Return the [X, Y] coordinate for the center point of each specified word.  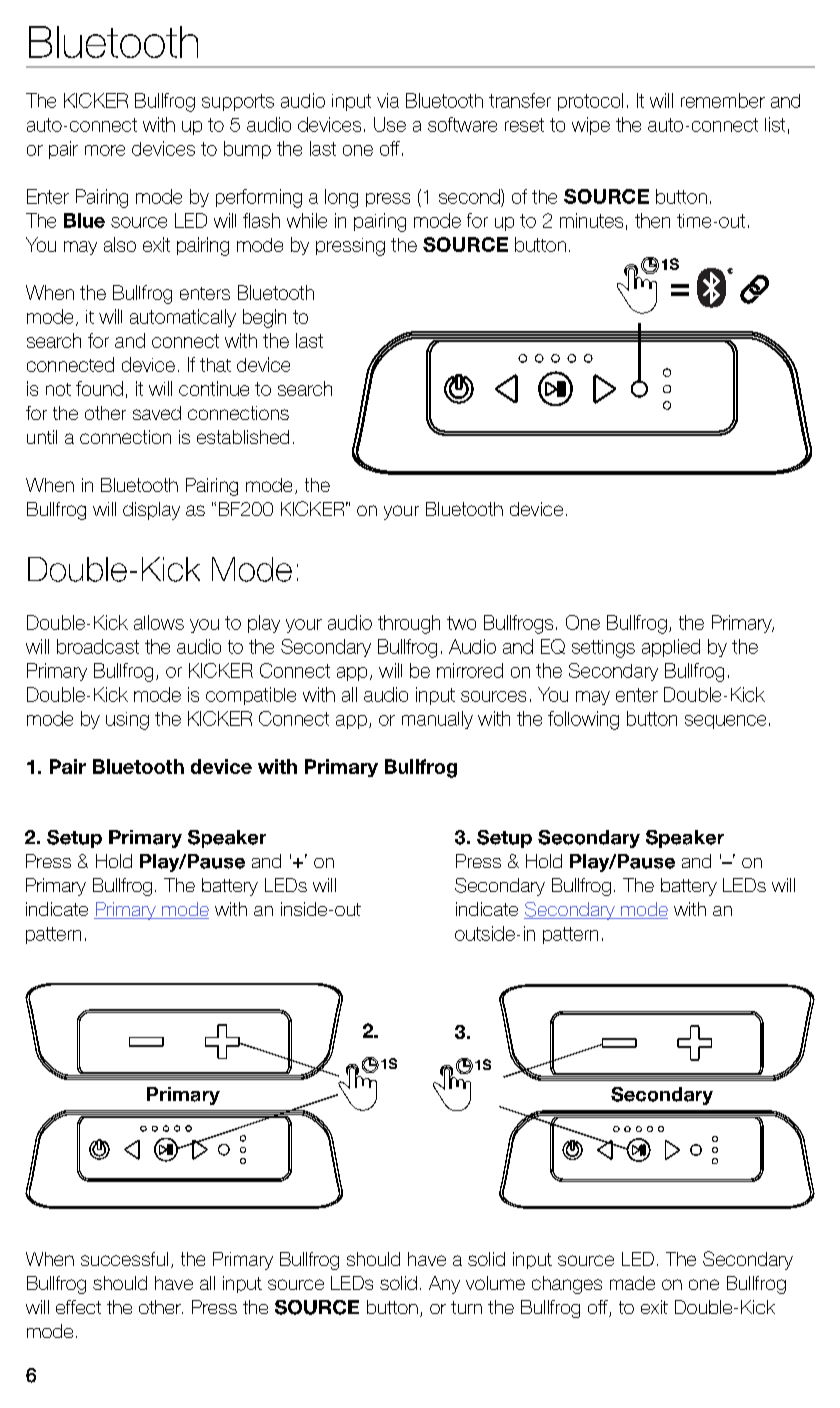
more [105, 150]
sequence [725, 722]
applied [671, 648]
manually [437, 720]
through [409, 624]
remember [723, 100]
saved [157, 413]
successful [124, 1259]
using [127, 721]
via [388, 100]
